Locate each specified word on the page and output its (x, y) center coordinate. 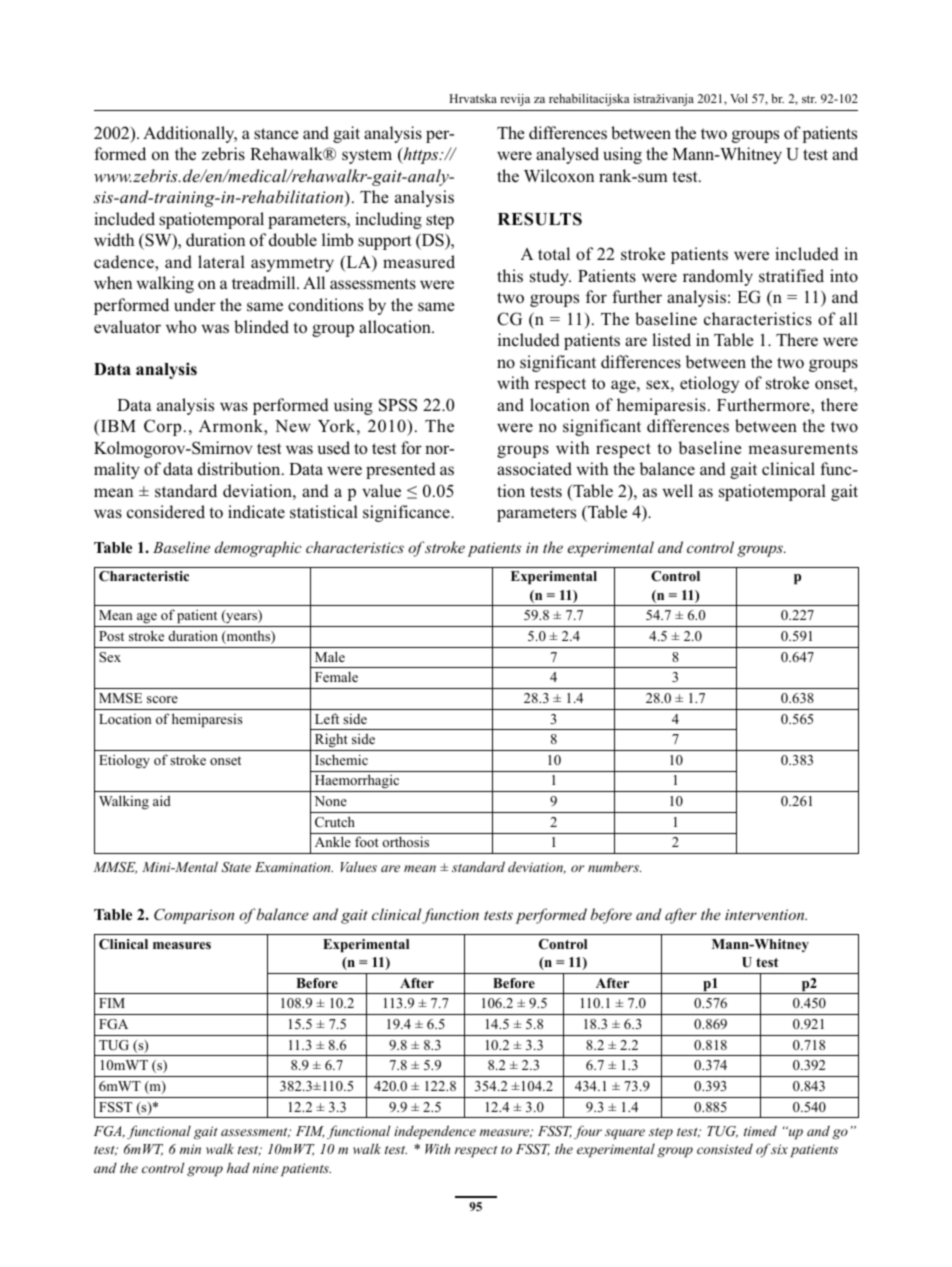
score (162, 699)
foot (367, 841)
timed (760, 1130)
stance (276, 134)
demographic (258, 549)
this (510, 276)
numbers (614, 866)
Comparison (194, 916)
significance (407, 513)
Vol (739, 98)
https (421, 155)
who (181, 327)
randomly (718, 277)
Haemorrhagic (357, 783)
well (677, 491)
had (238, 1167)
